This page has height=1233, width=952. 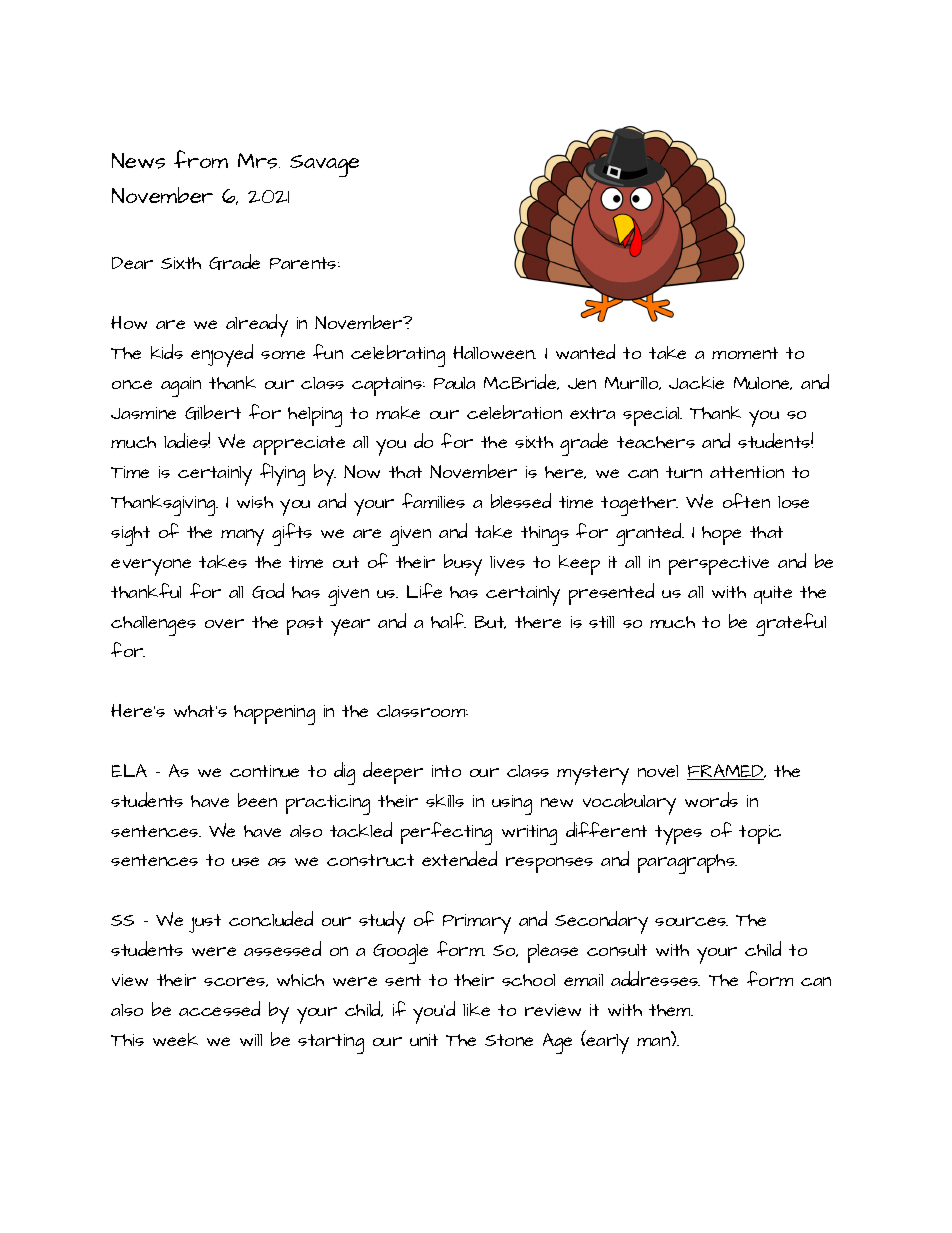 I want to click on Jackie, so click(x=696, y=382).
